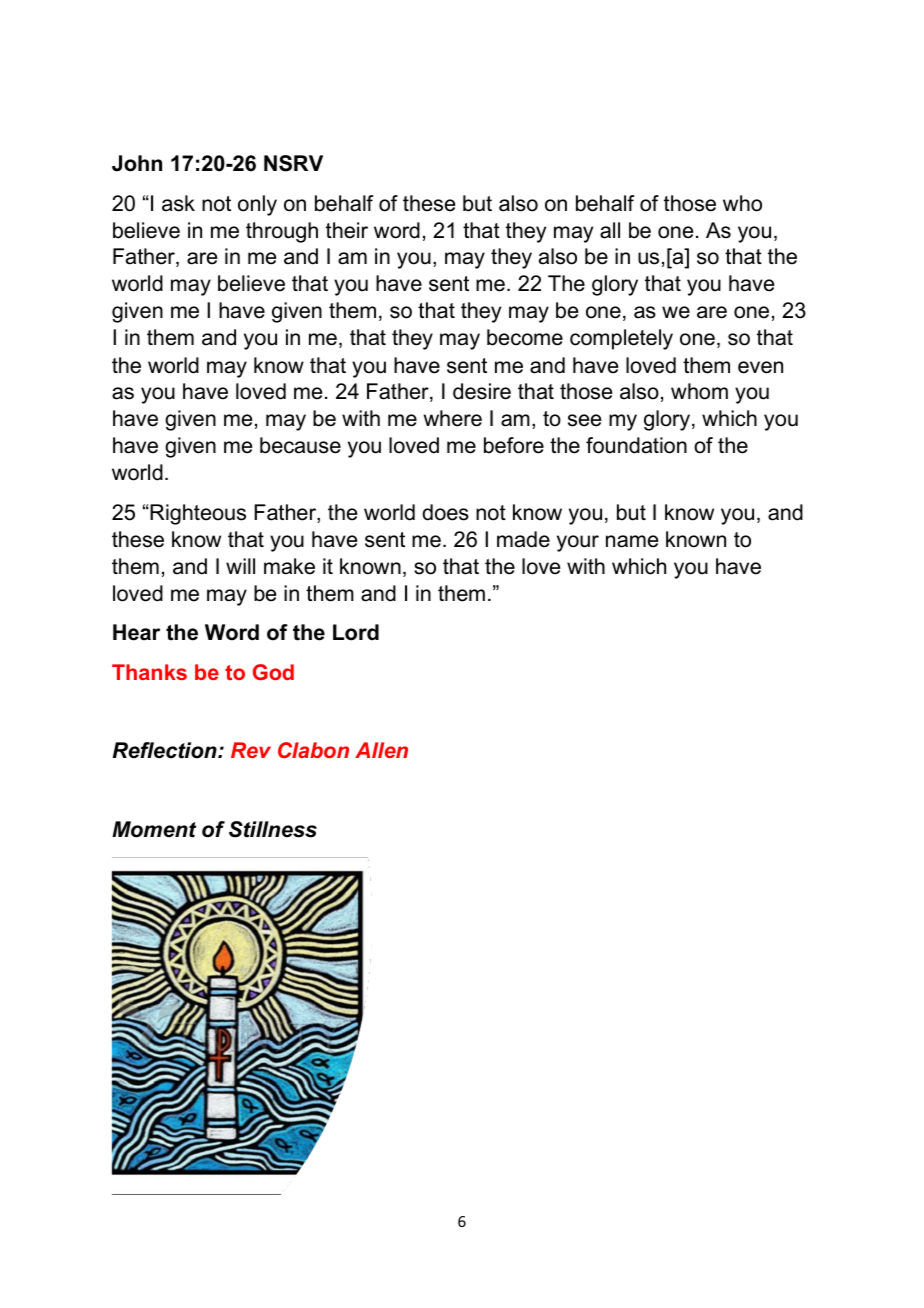 Image resolution: width=924 pixels, height=1308 pixels. What do you see at coordinates (381, 750) in the page?
I see `Allen` at bounding box center [381, 750].
